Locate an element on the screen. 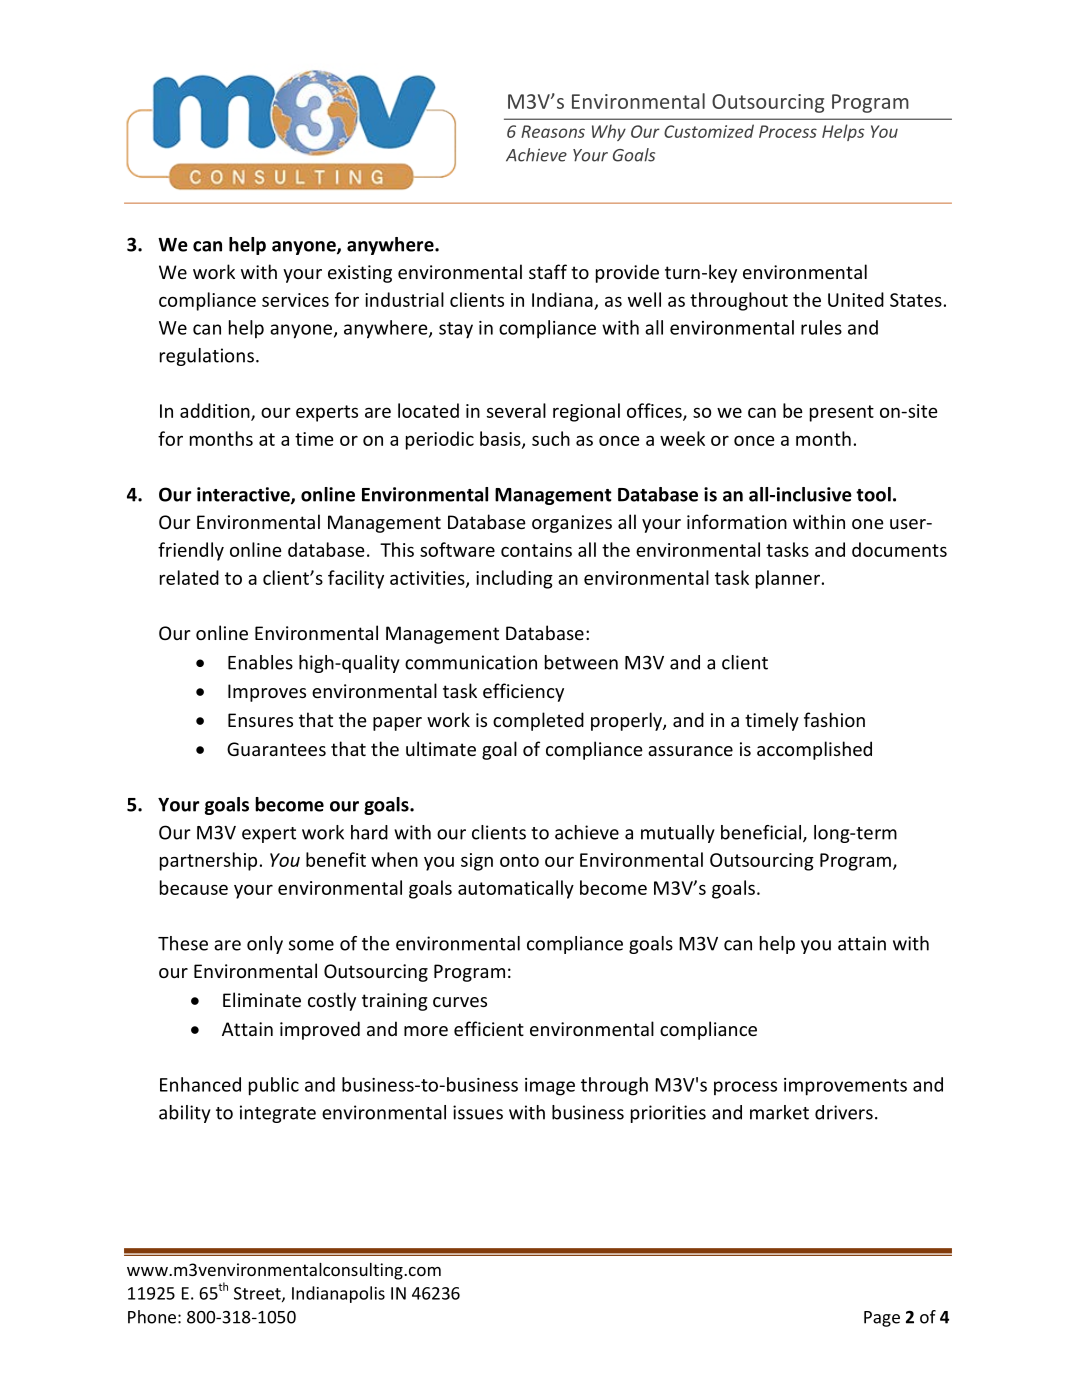  Customized is located at coordinates (709, 131).
